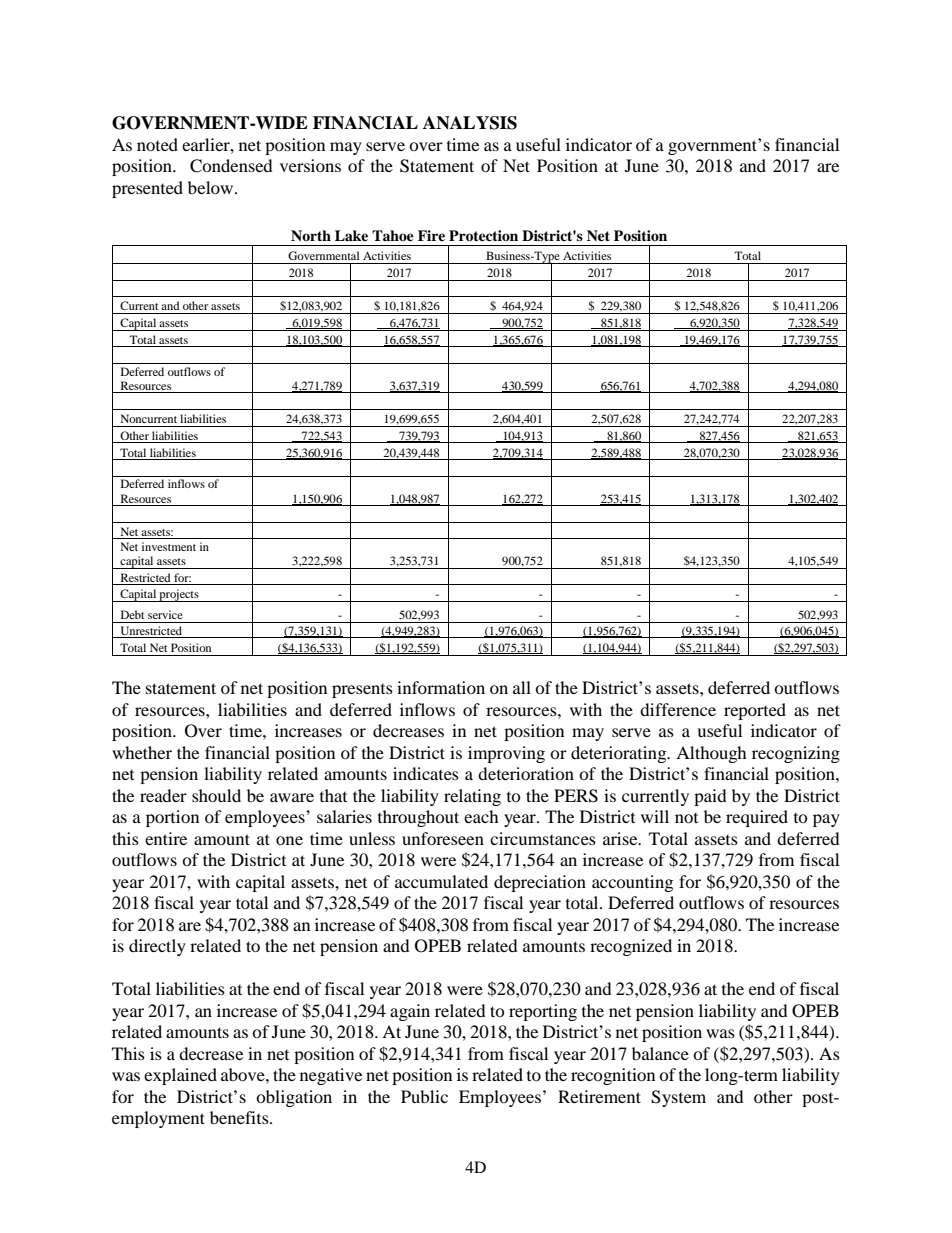 Image resolution: width=952 pixels, height=1233 pixels. I want to click on projects, so click(179, 595).
